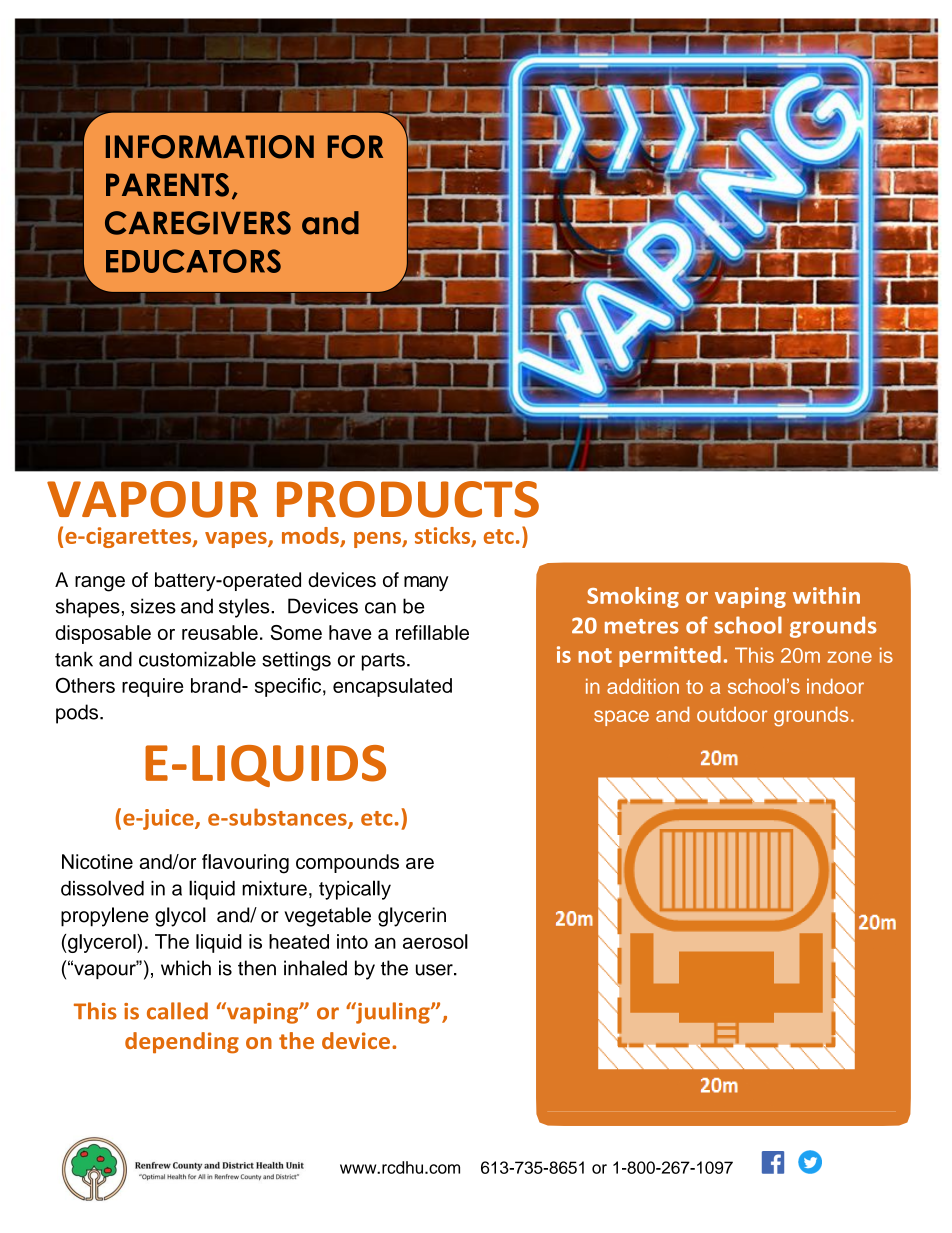 The image size is (952, 1233). What do you see at coordinates (732, 714) in the screenshot?
I see `outdoor` at bounding box center [732, 714].
